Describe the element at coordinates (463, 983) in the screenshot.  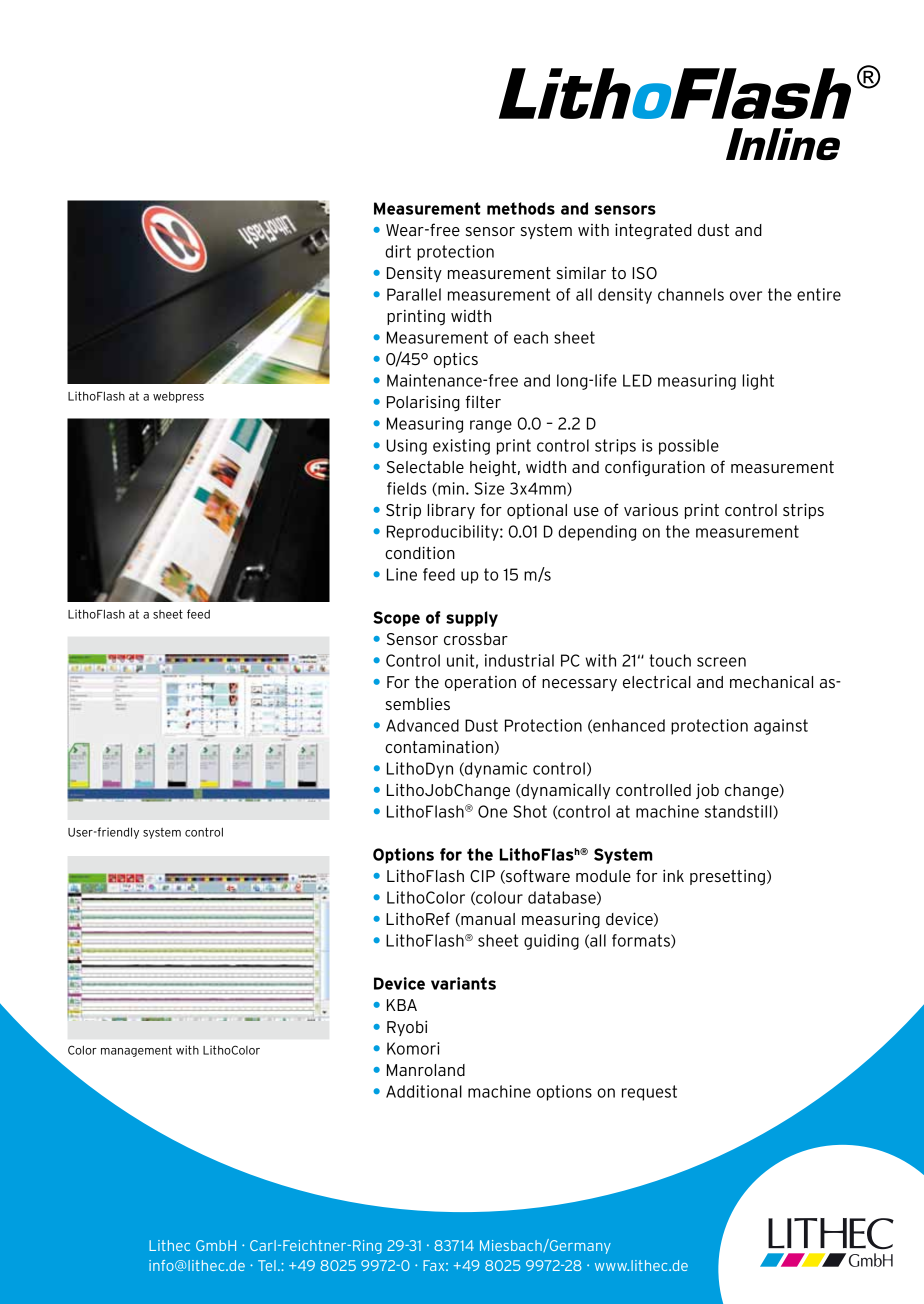
I see `variants` at that location.
